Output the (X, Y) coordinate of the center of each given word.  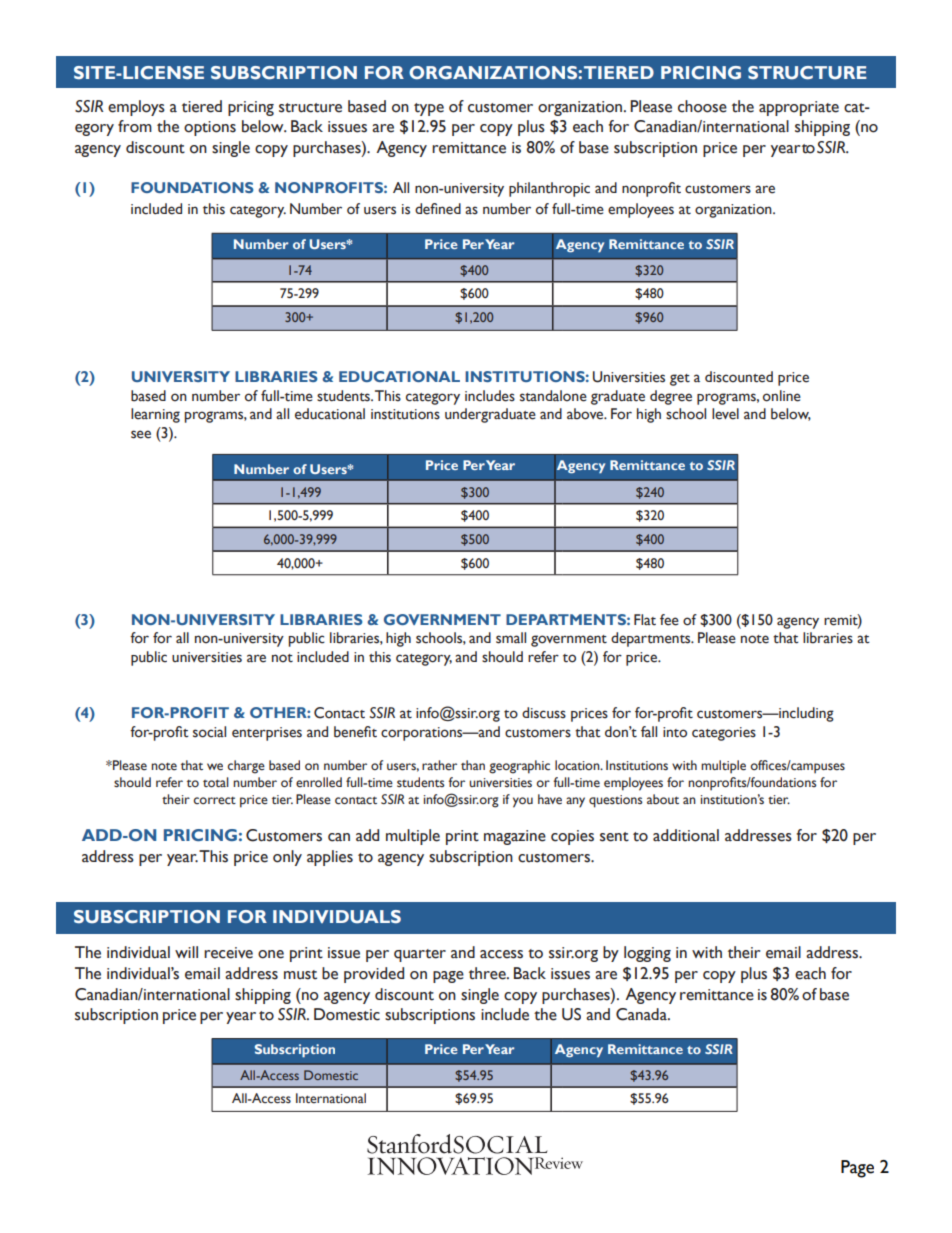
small (511, 638)
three (488, 973)
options (210, 128)
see (141, 434)
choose (702, 106)
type (429, 109)
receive (228, 953)
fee (669, 620)
